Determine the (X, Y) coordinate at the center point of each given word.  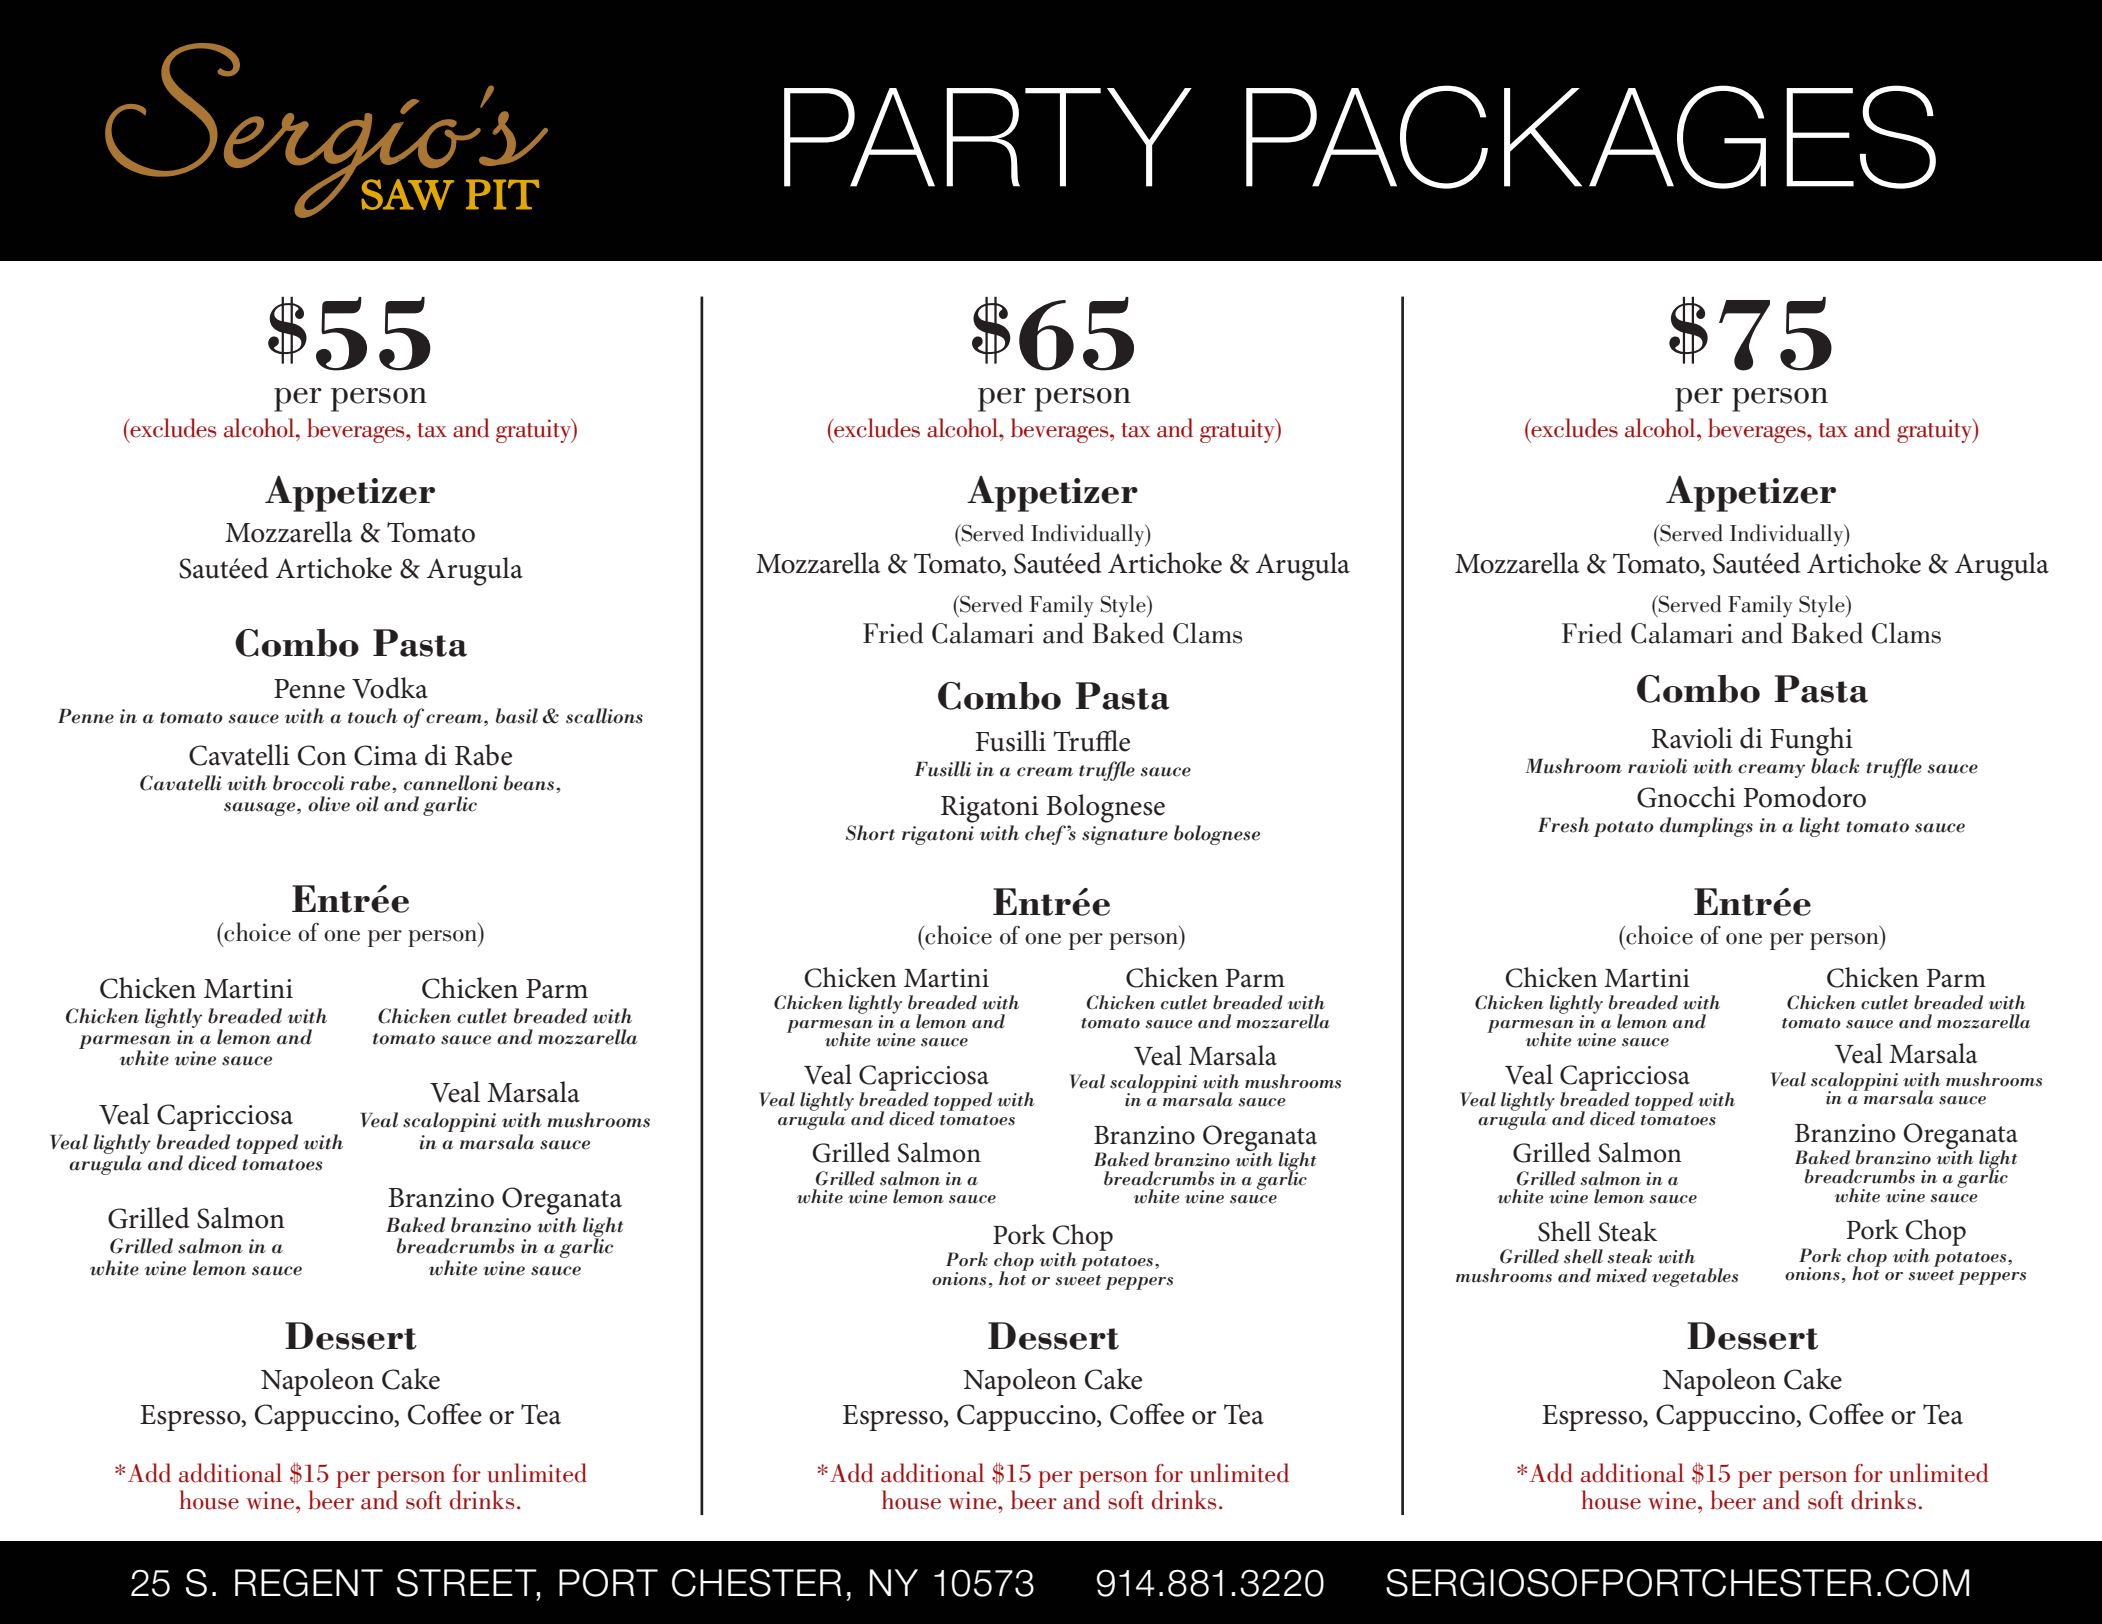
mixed (1621, 1275)
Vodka (390, 688)
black (1835, 766)
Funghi (1811, 741)
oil (367, 804)
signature (1125, 835)
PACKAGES (1591, 137)
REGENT (309, 1583)
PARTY (988, 137)
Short (870, 833)
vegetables (1695, 1277)
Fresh (1564, 825)
